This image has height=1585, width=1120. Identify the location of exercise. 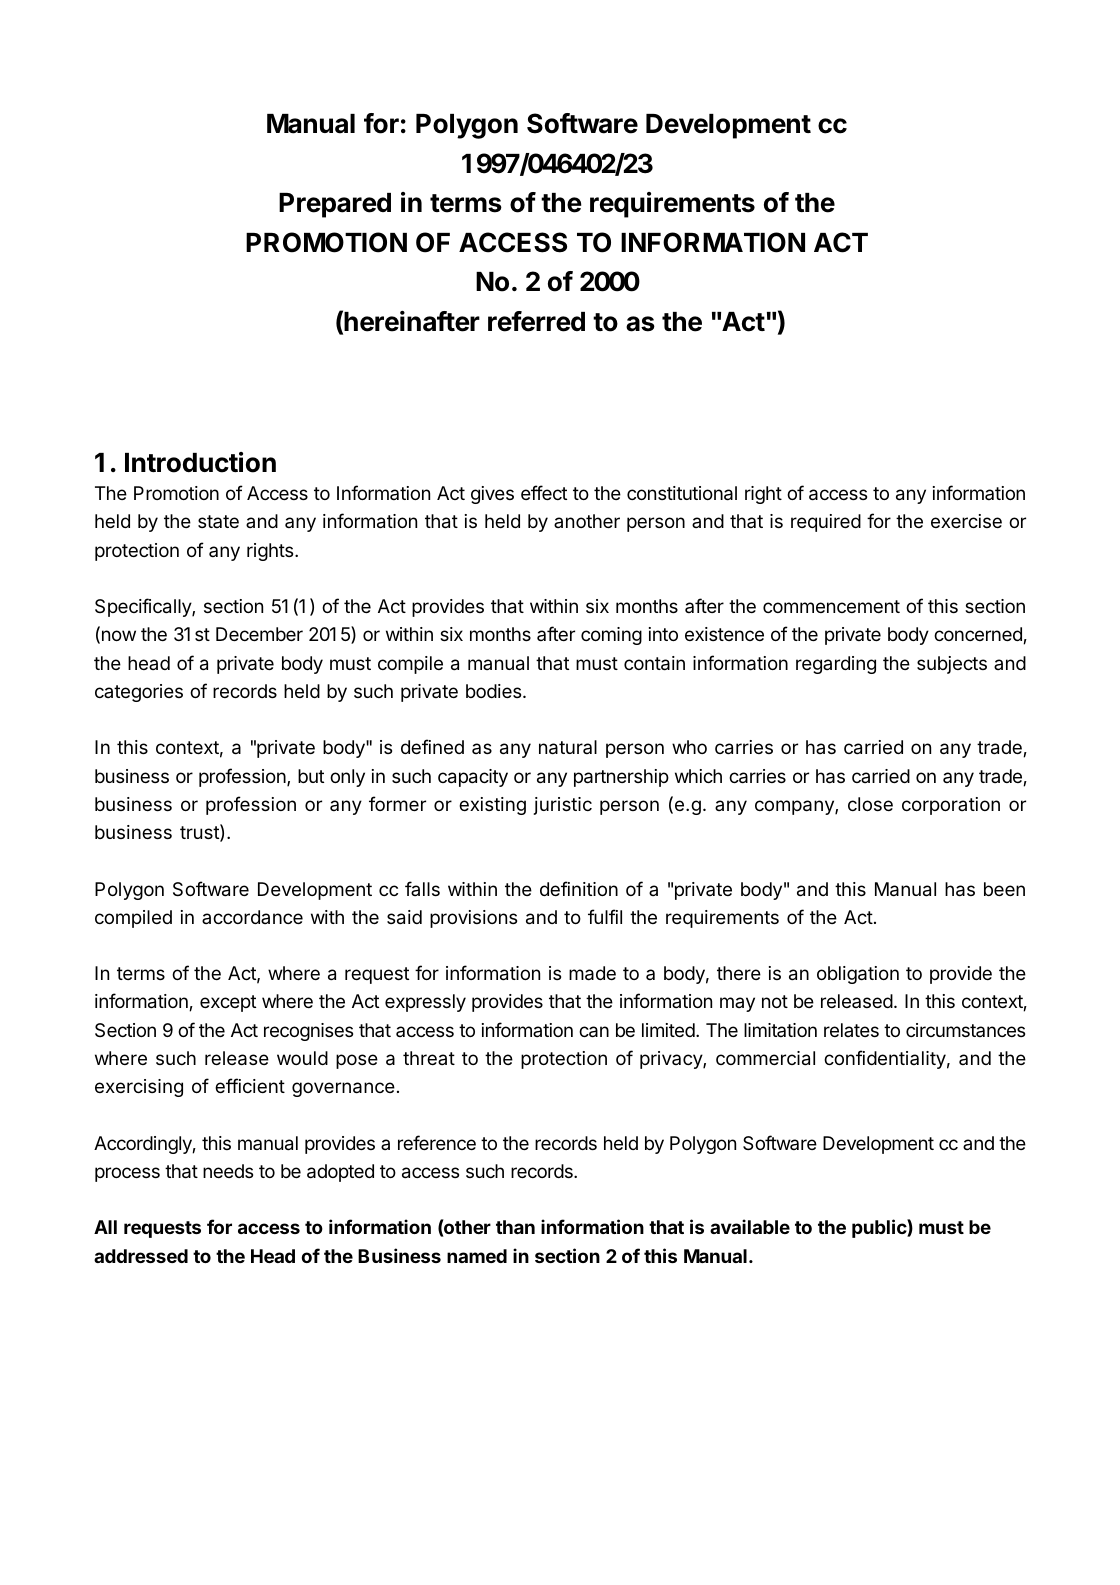
(966, 521).
